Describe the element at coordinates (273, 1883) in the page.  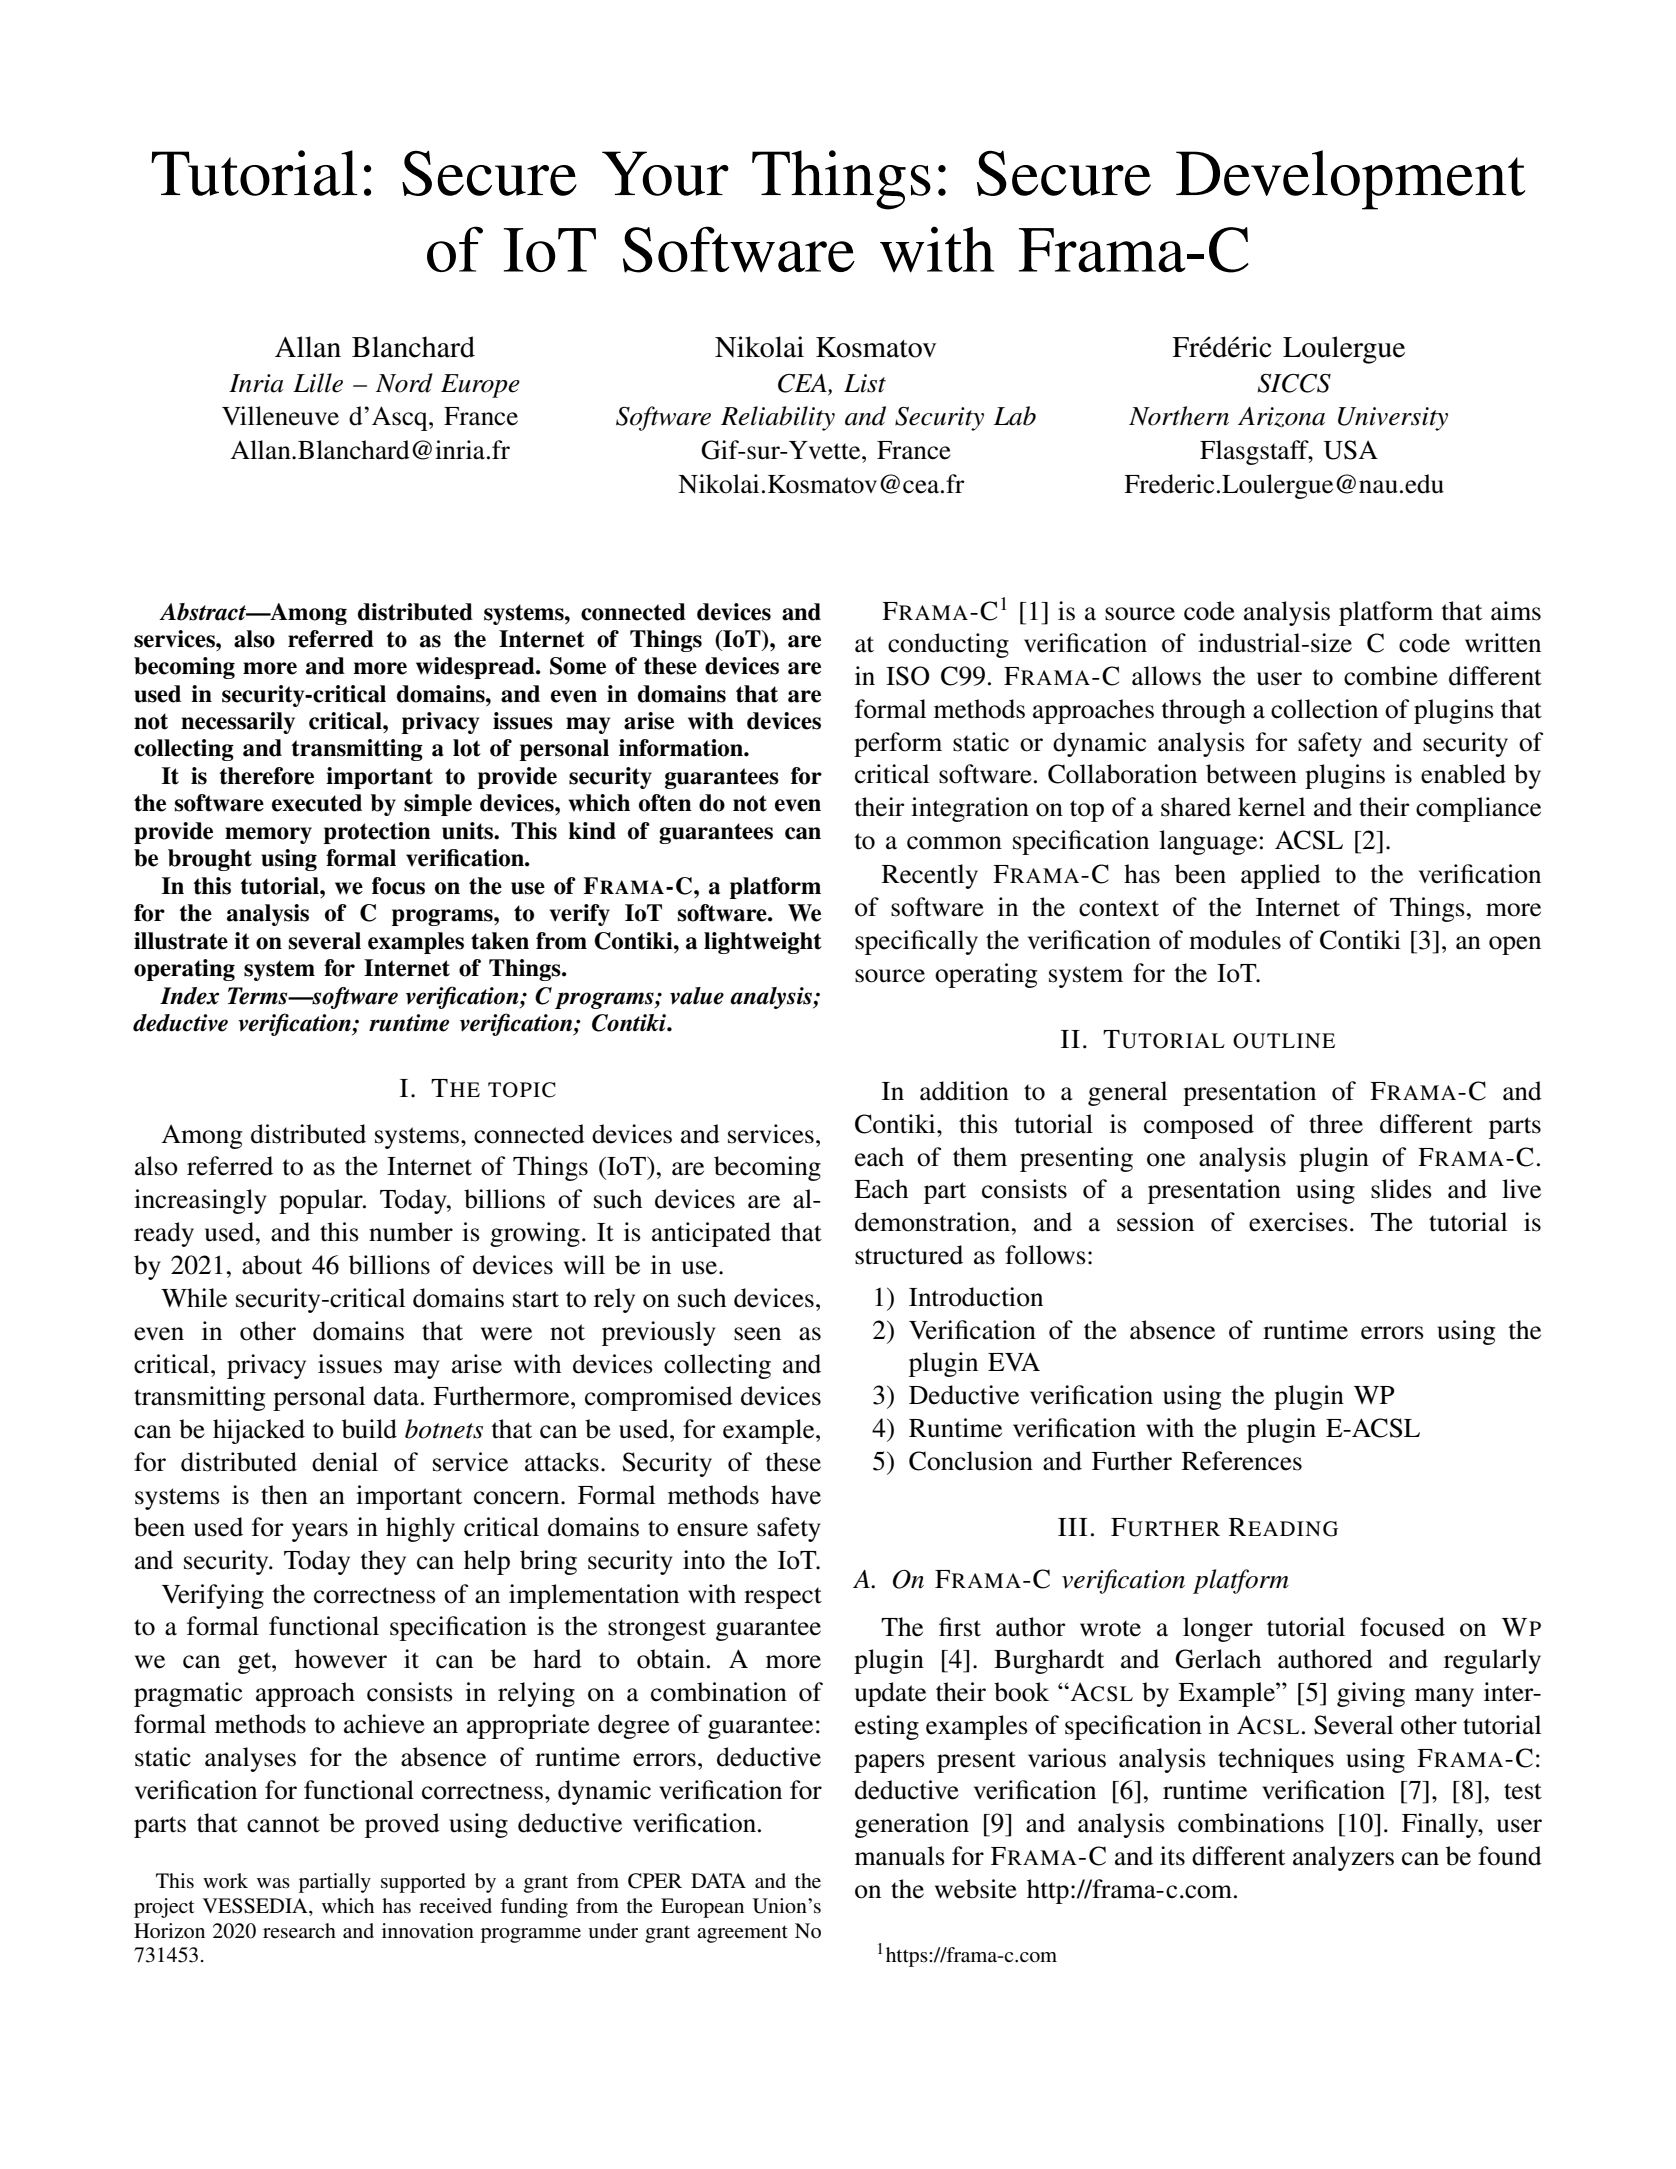
I see `was` at that location.
